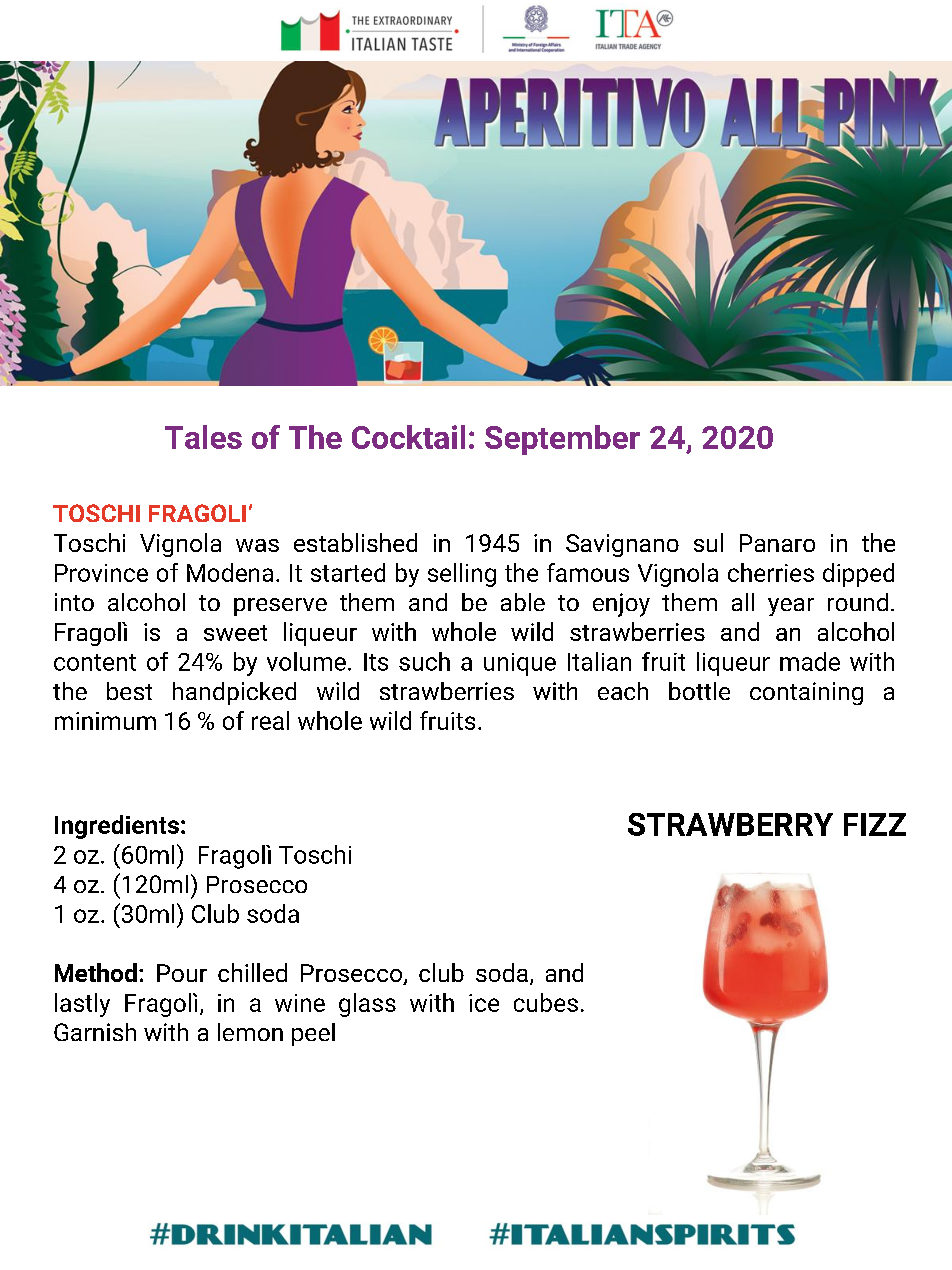 The width and height of the screenshot is (952, 1270). Describe the element at coordinates (484, 1003) in the screenshot. I see `ice` at that location.
